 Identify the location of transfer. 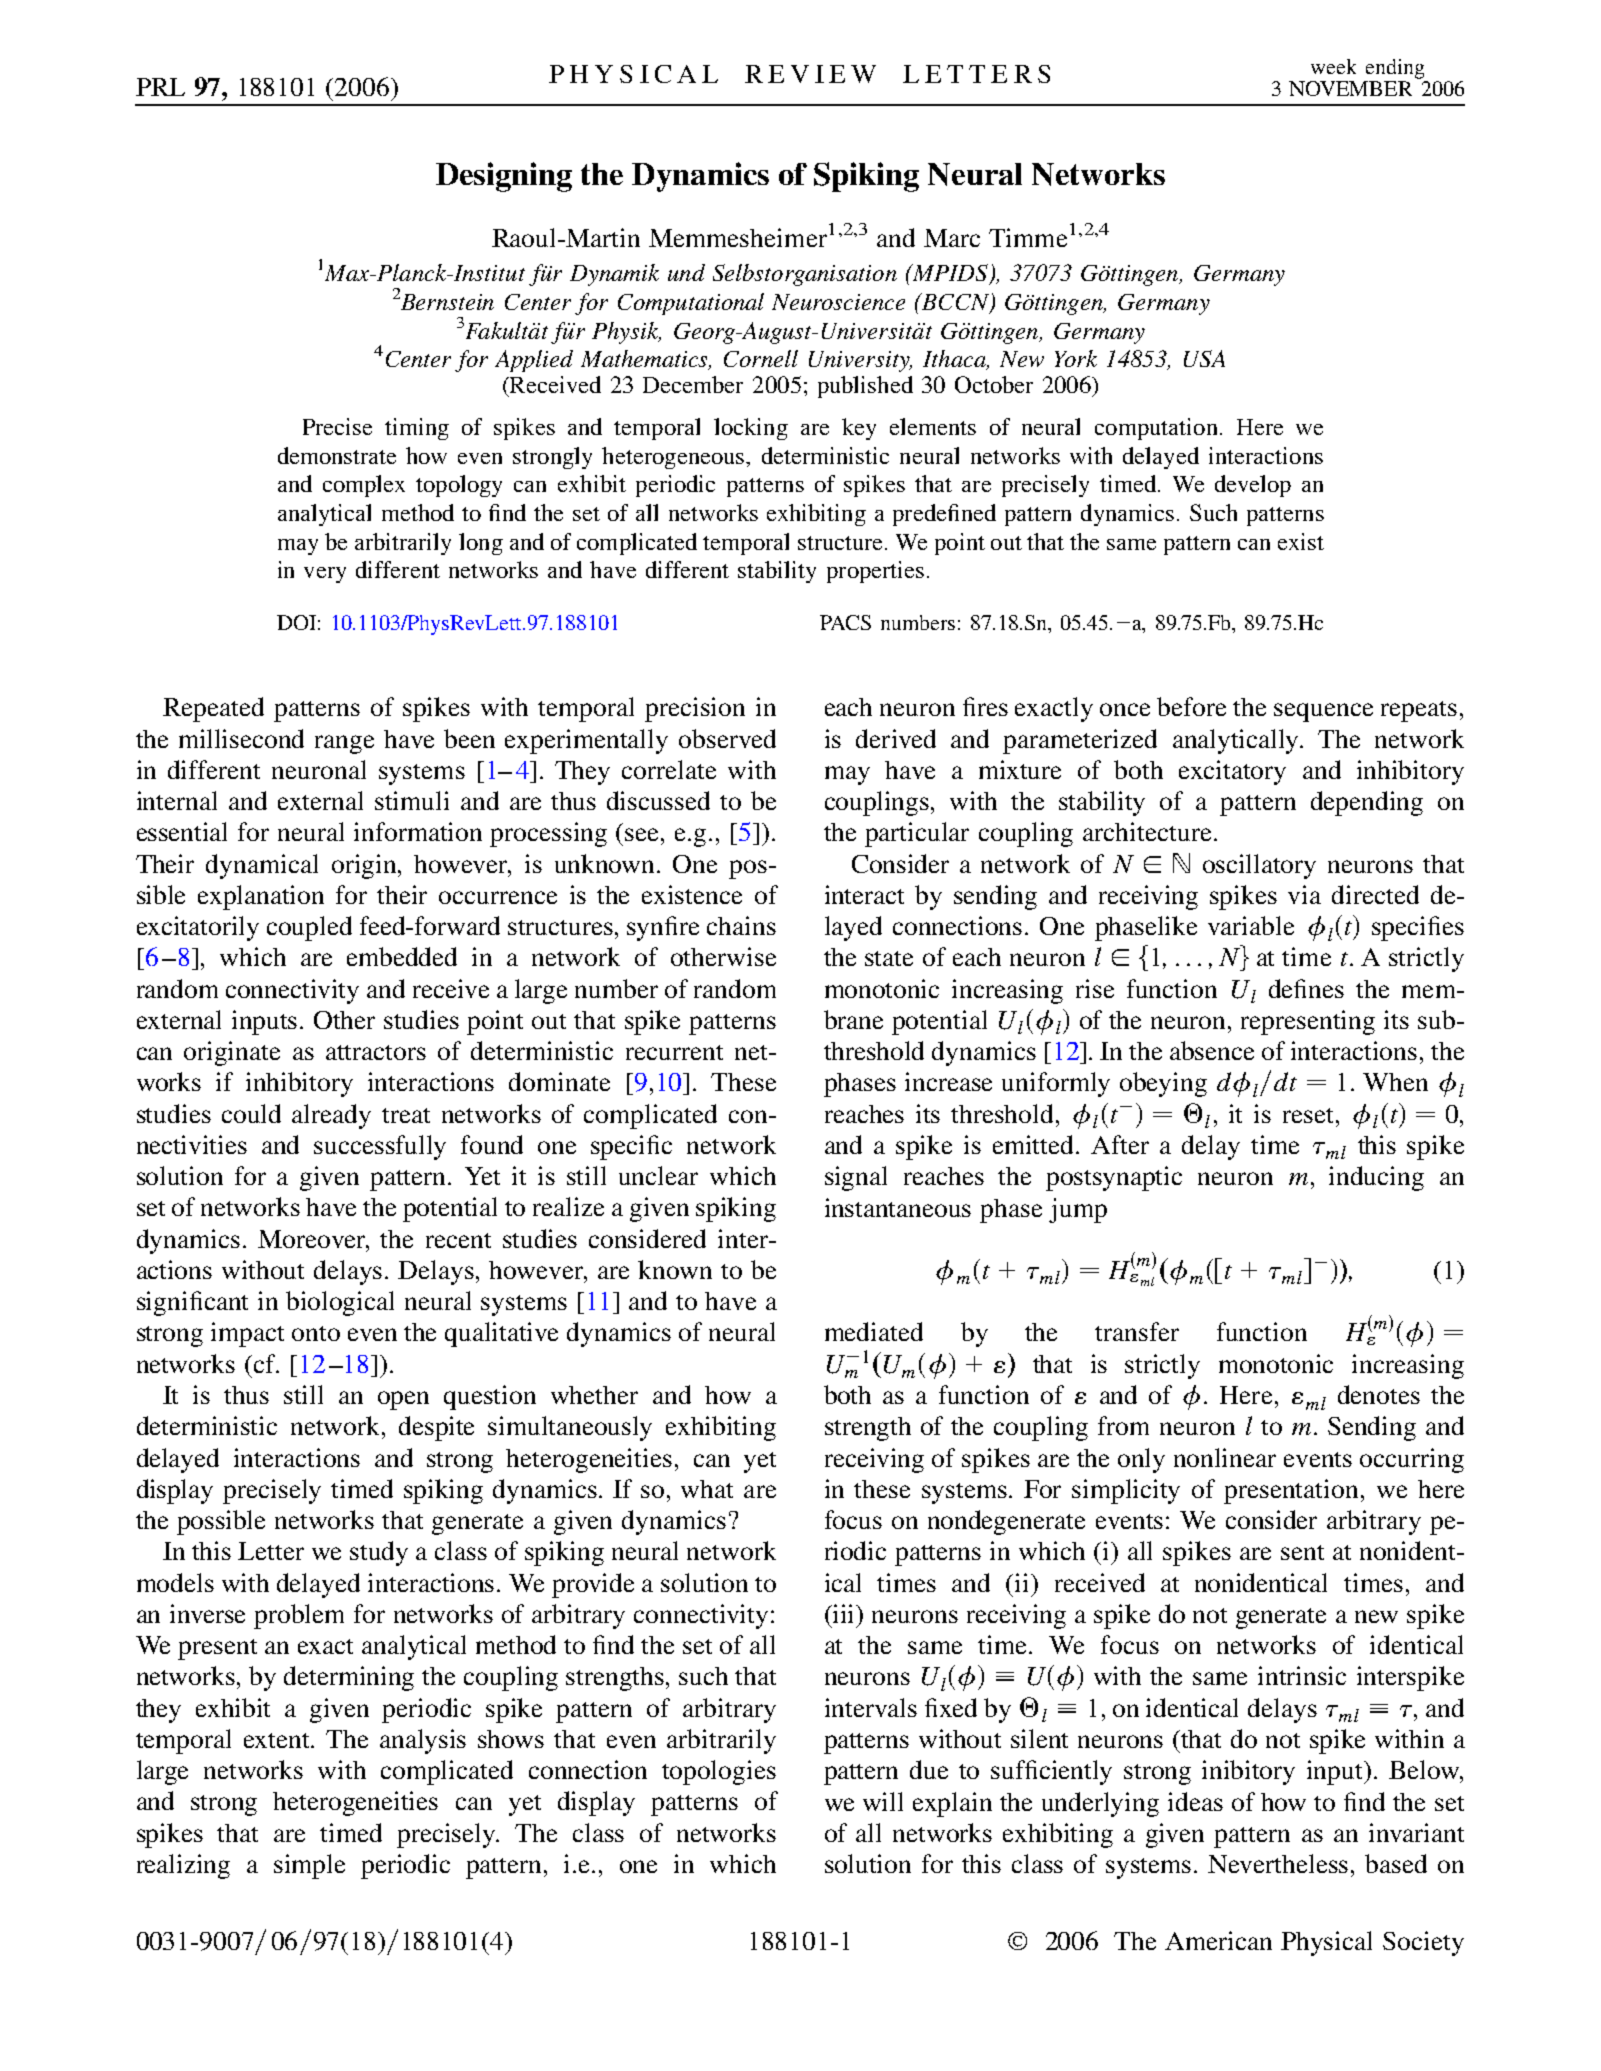
(1137, 1331).
